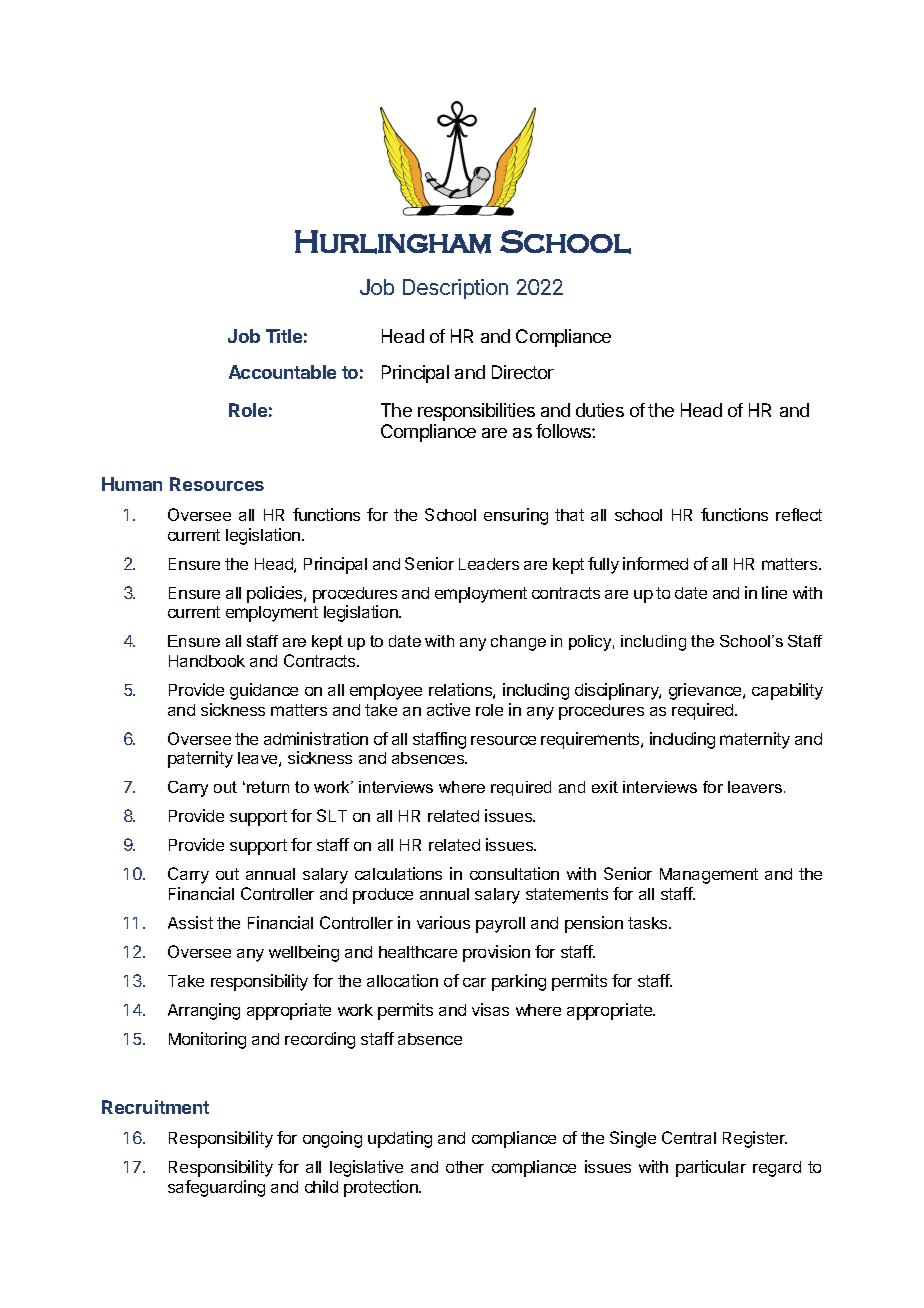 Image resolution: width=924 pixels, height=1308 pixels. Describe the element at coordinates (282, 372) in the document. I see `Accountable` at that location.
